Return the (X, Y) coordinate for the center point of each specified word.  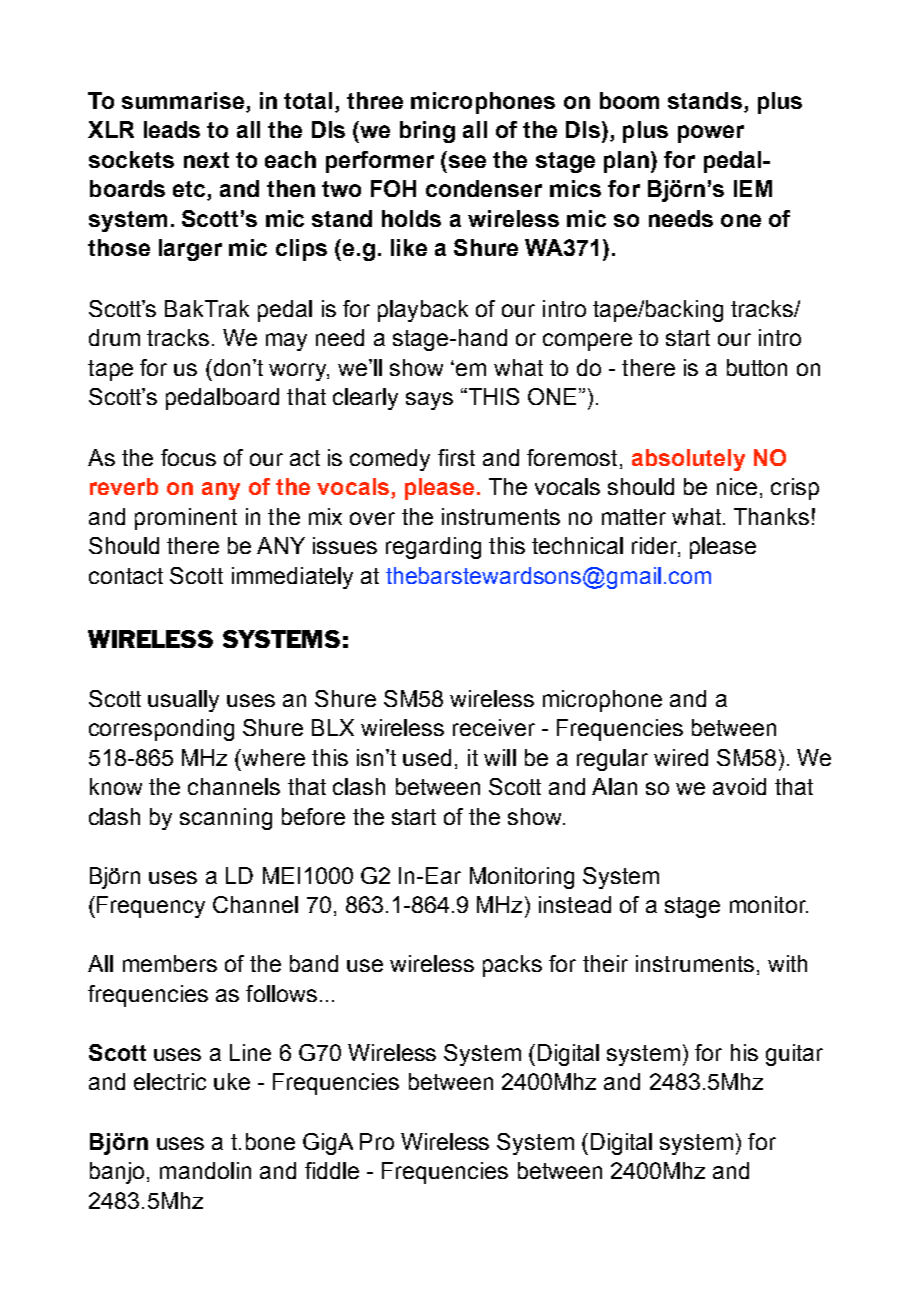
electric (170, 1081)
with (787, 963)
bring (427, 132)
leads (172, 129)
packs (512, 966)
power (711, 134)
